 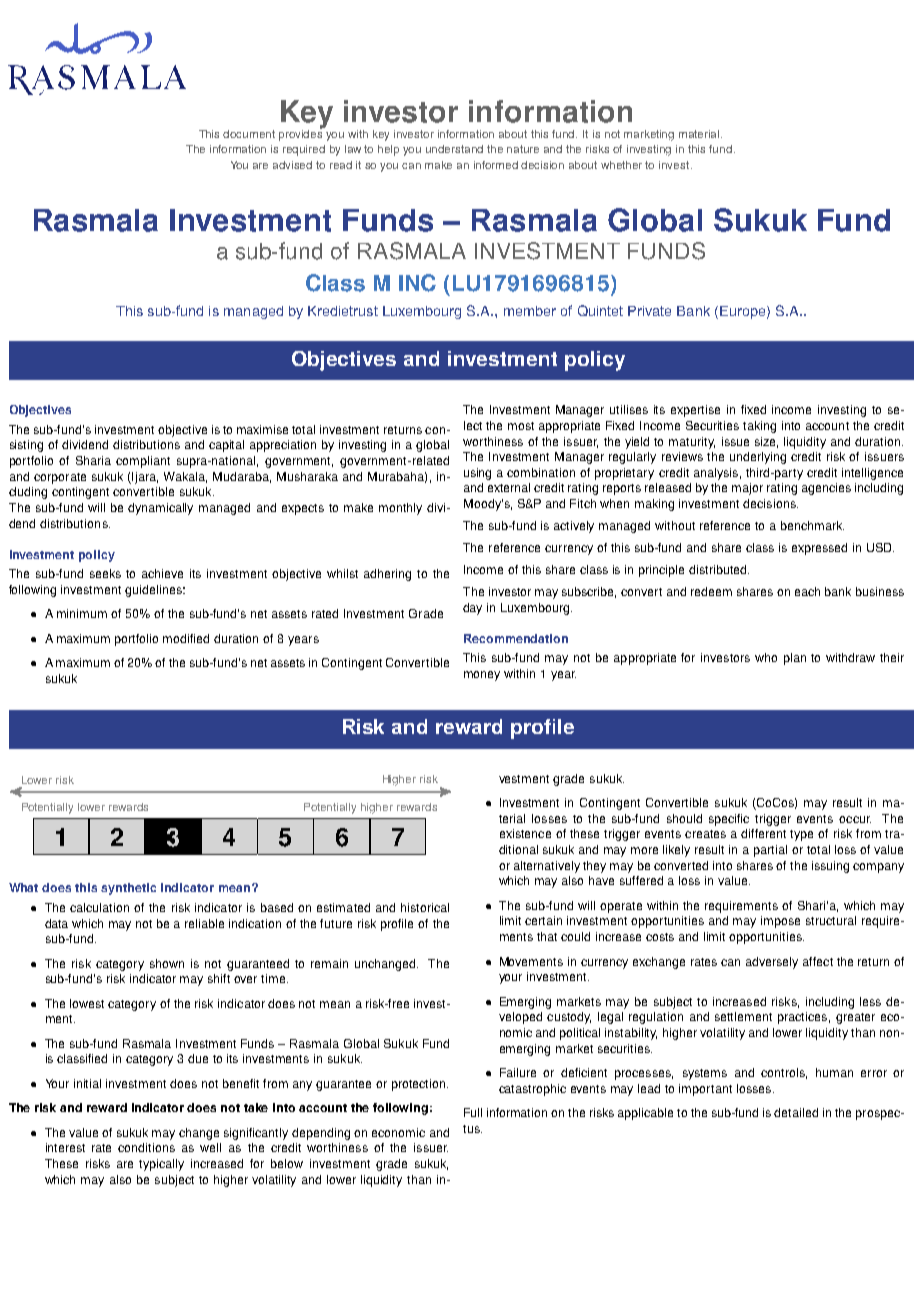 I want to click on understand, so click(x=454, y=149).
